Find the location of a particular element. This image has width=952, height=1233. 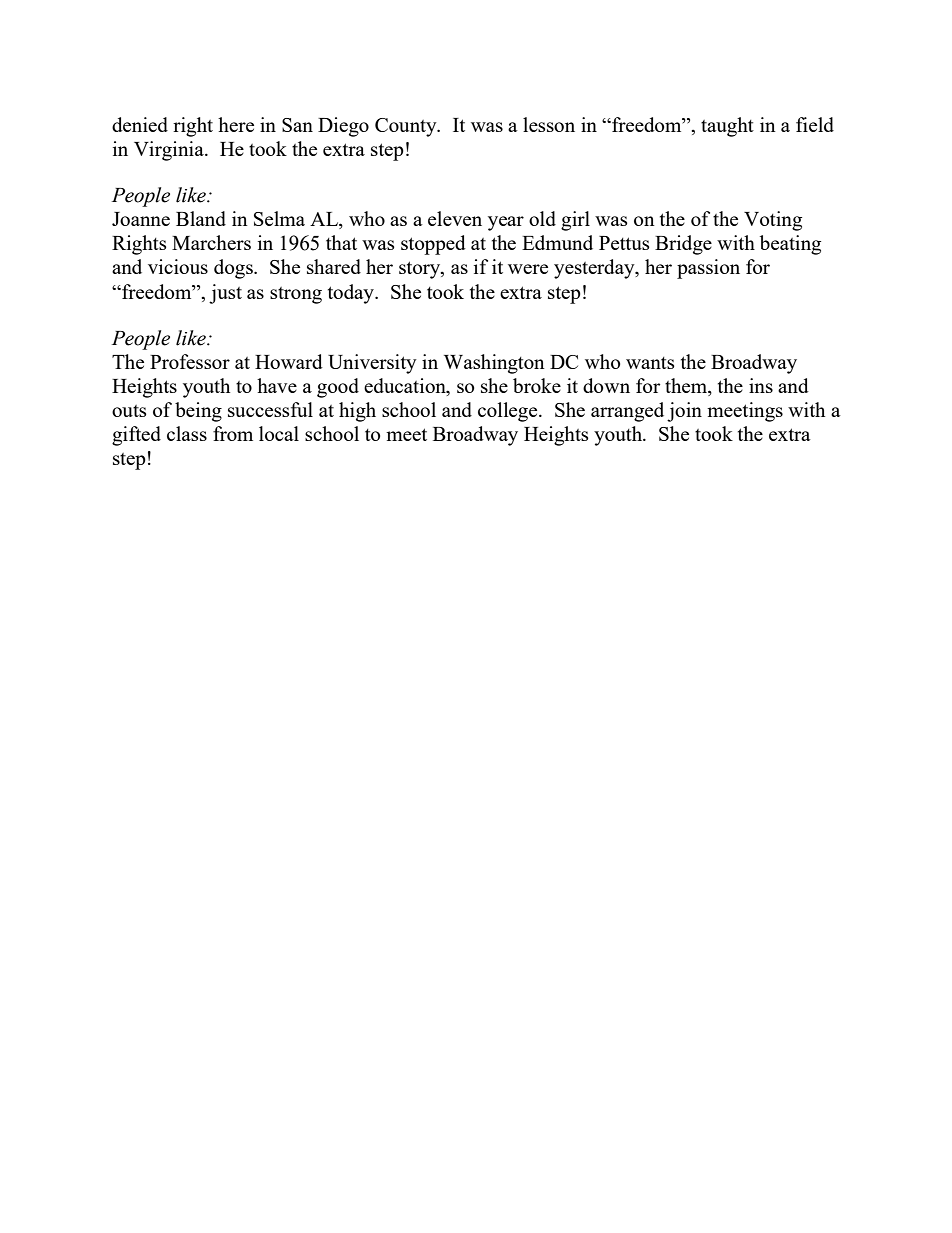

Marchers is located at coordinates (211, 242).
